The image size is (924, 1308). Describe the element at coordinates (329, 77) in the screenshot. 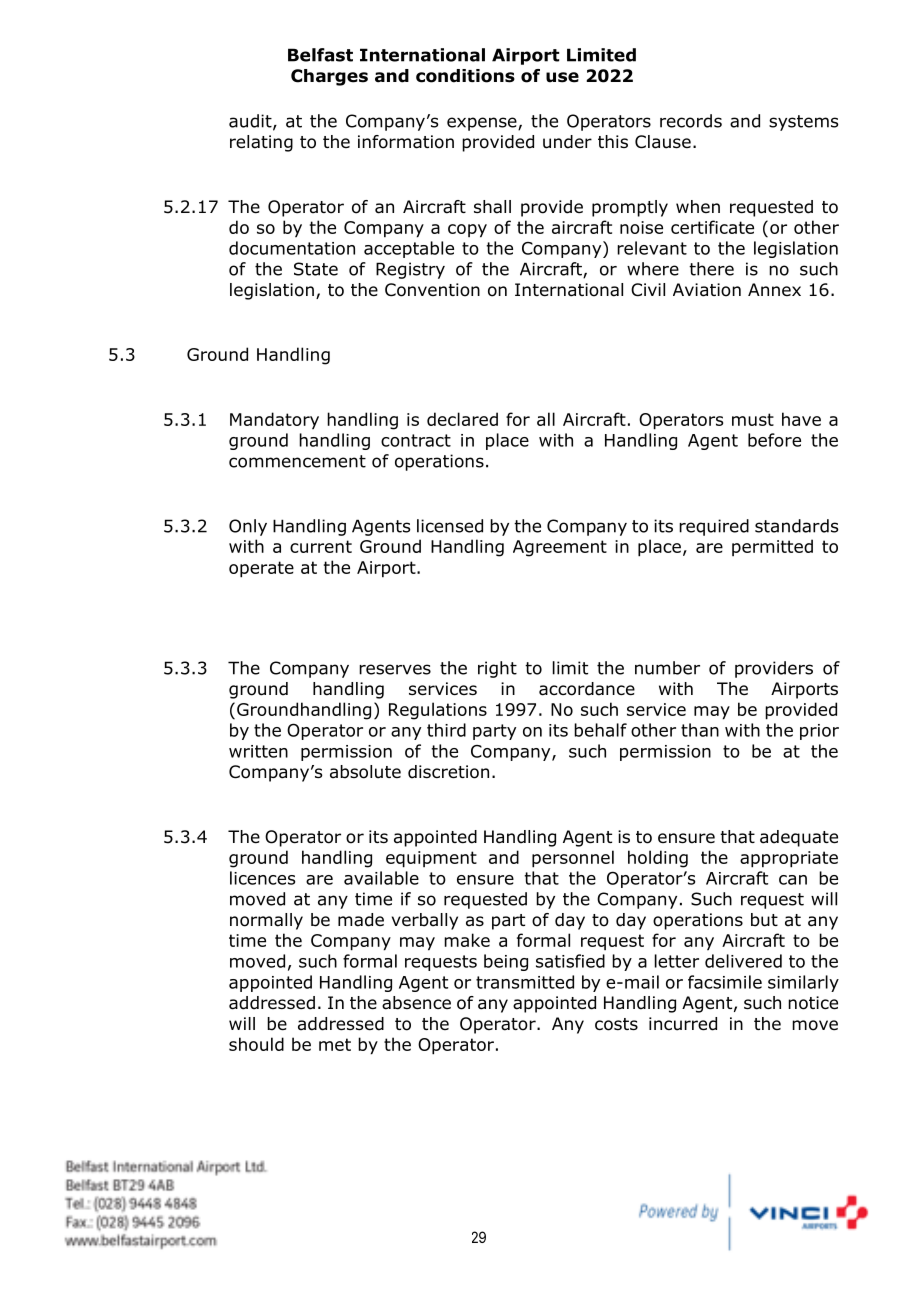

I see `Charges` at that location.
